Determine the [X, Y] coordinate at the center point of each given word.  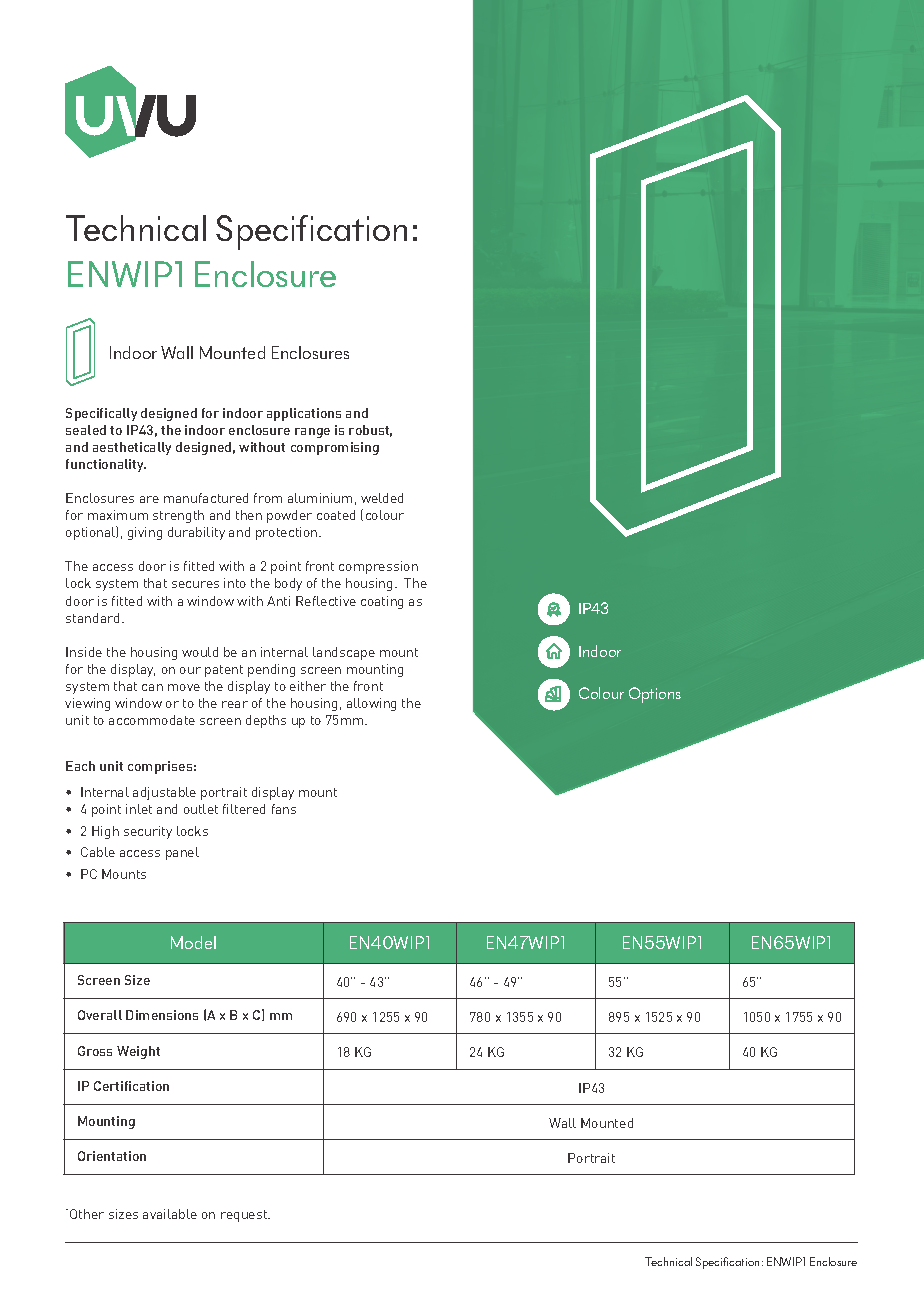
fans [284, 809]
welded [382, 498]
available [170, 1214]
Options [655, 695]
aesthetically [132, 448]
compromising [335, 448]
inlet [139, 809]
